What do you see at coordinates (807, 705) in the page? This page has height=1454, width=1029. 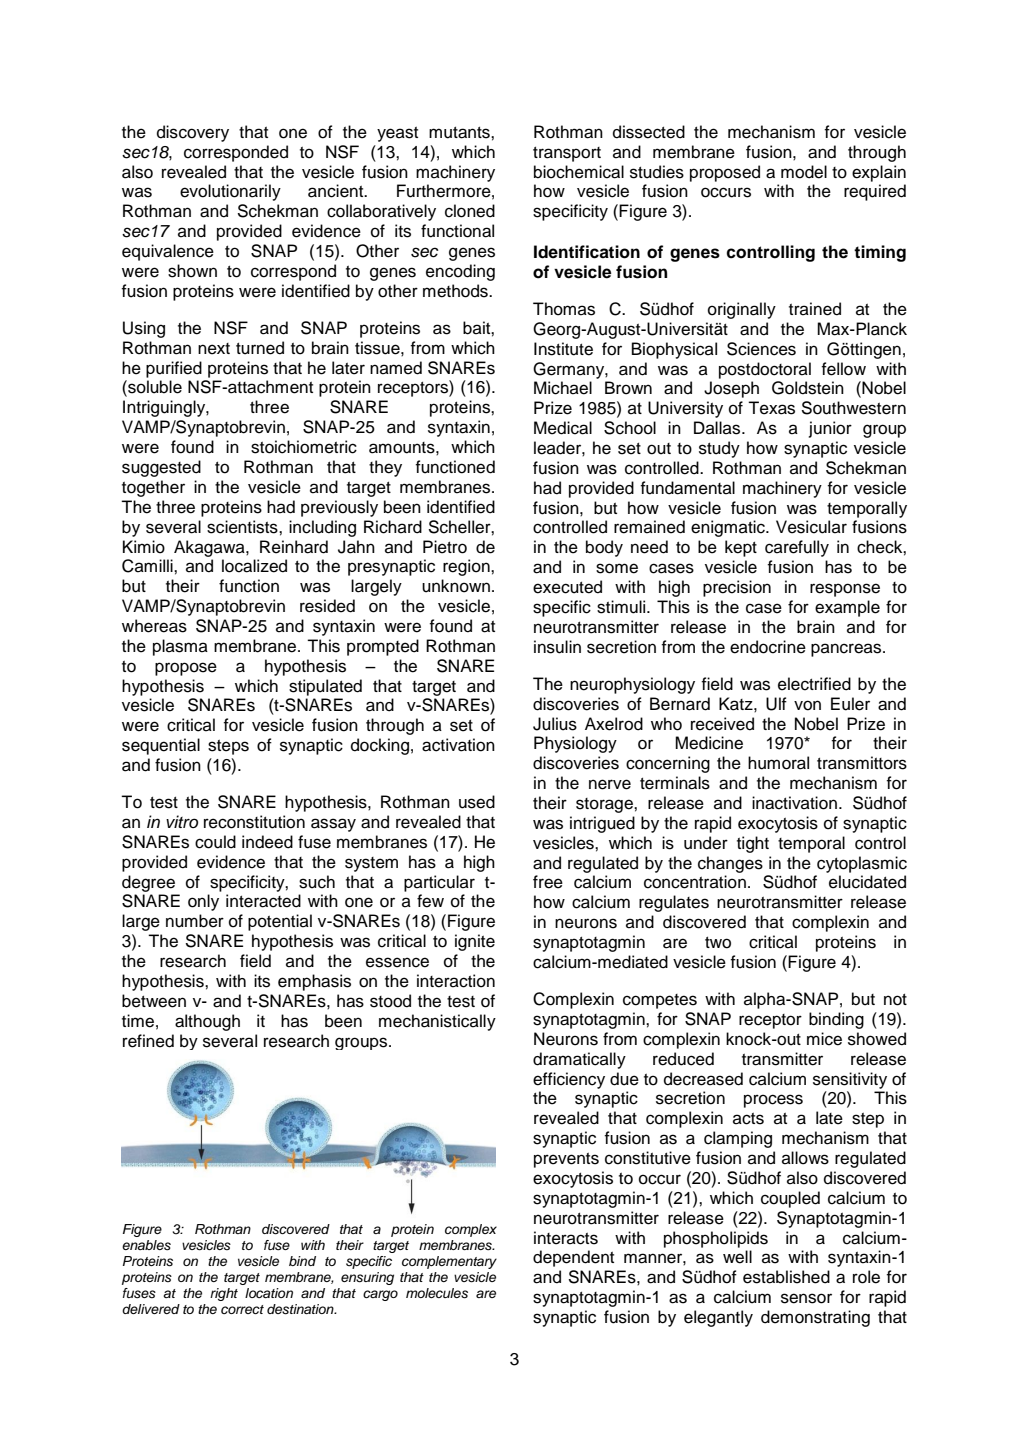 I see `von` at bounding box center [807, 705].
